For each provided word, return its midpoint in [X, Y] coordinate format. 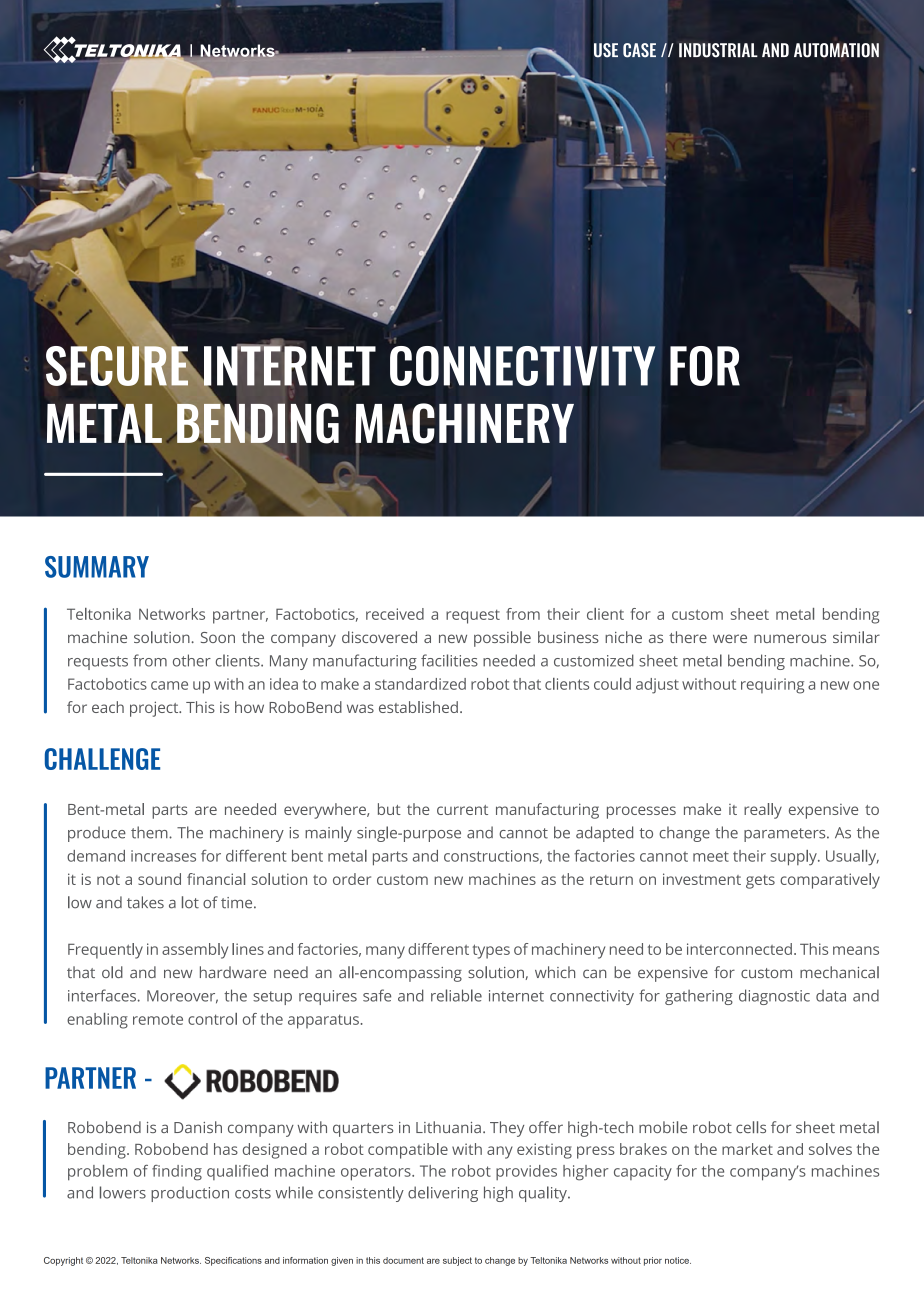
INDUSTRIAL [718, 50]
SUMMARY [97, 567]
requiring [772, 686]
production [190, 1194]
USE [606, 50]
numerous [790, 638]
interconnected [739, 949]
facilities [449, 660]
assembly [195, 951]
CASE [639, 50]
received [395, 614]
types [491, 951]
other [192, 660]
